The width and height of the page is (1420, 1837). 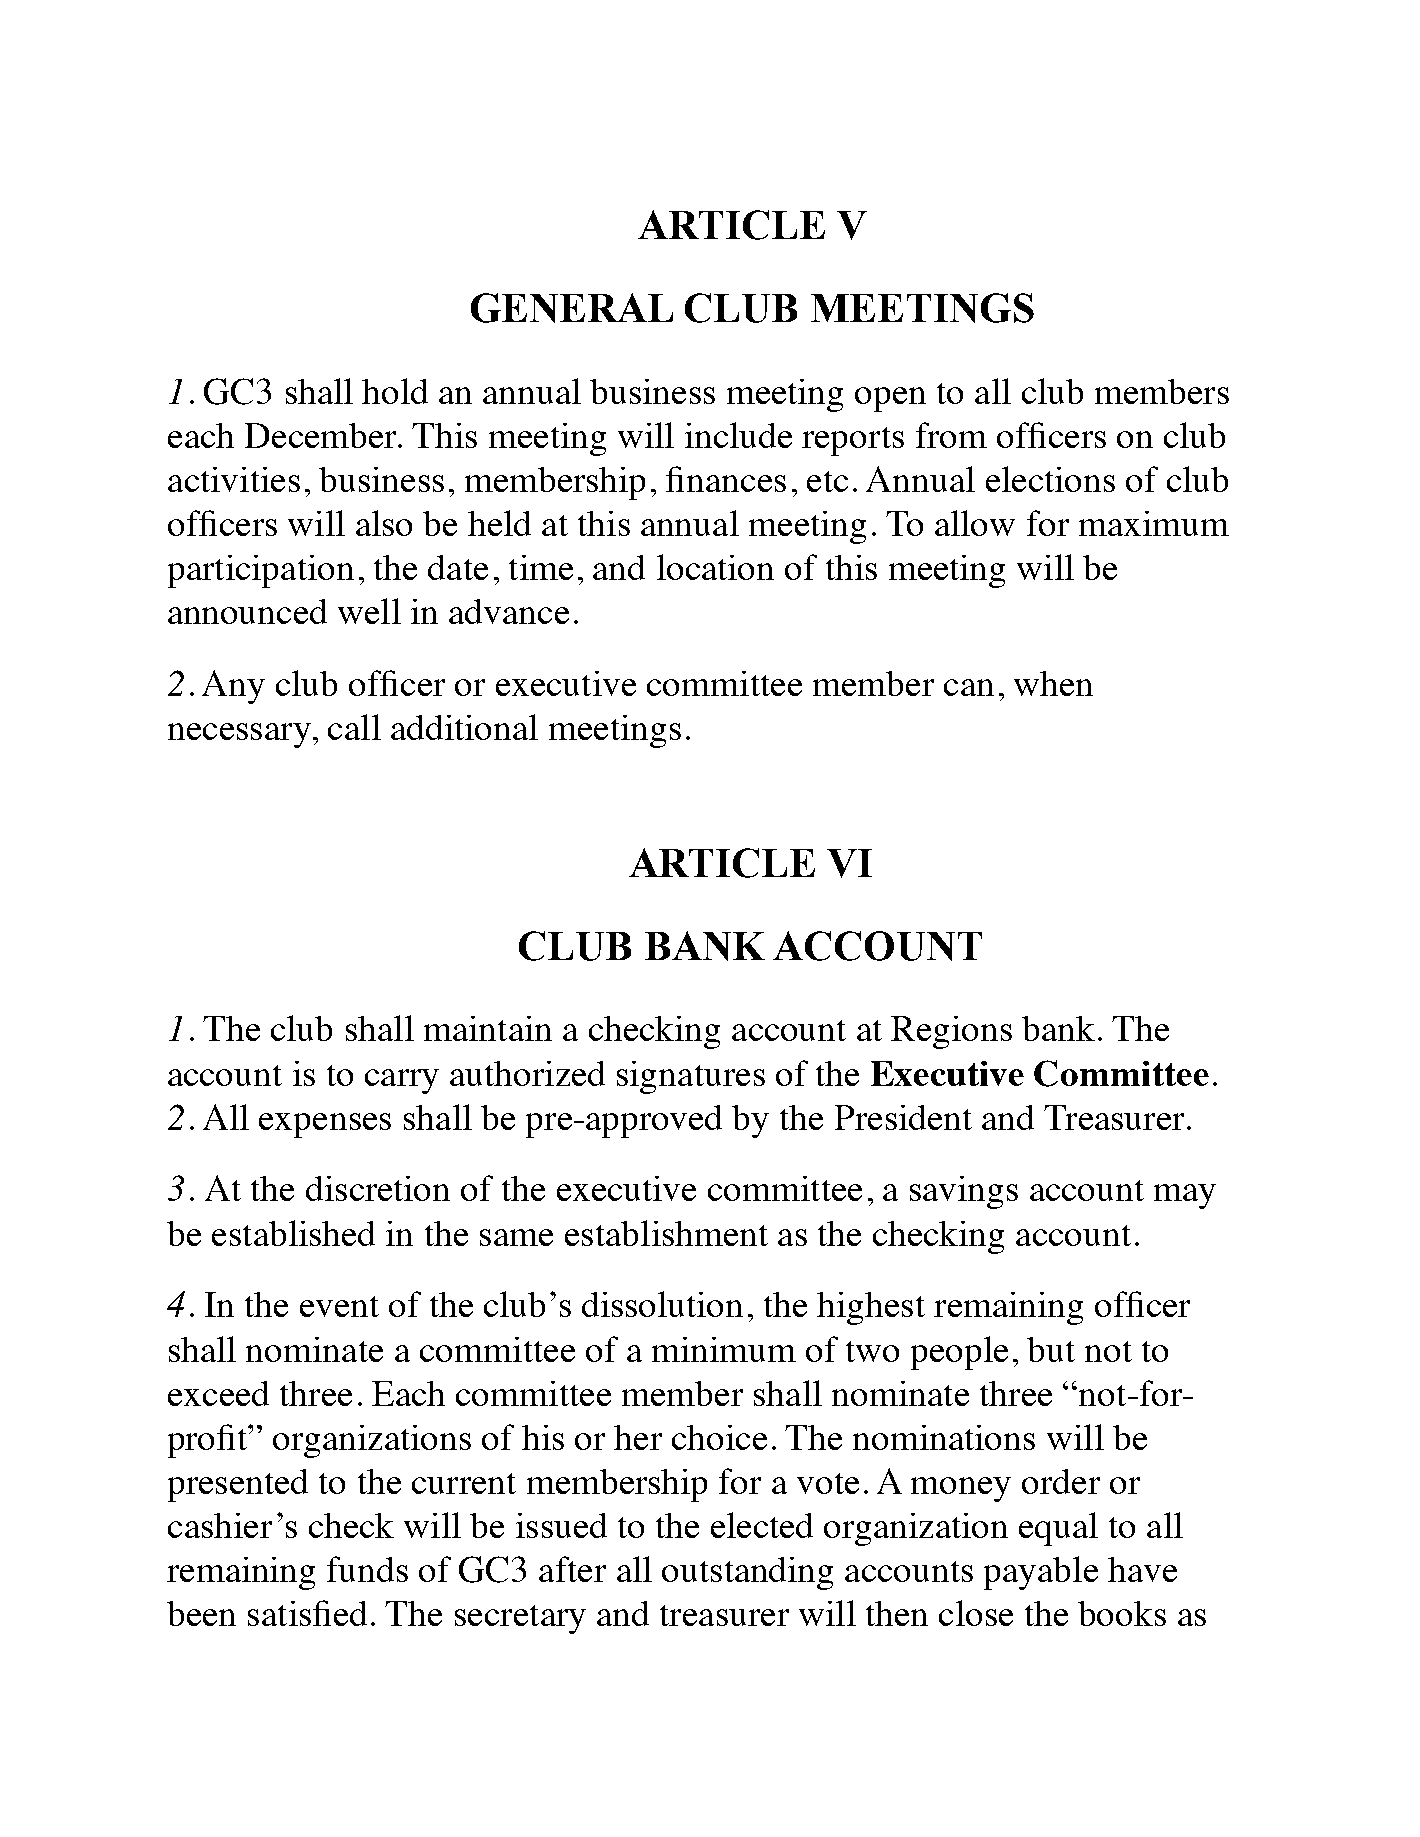 I want to click on outstanding, so click(x=747, y=1573).
